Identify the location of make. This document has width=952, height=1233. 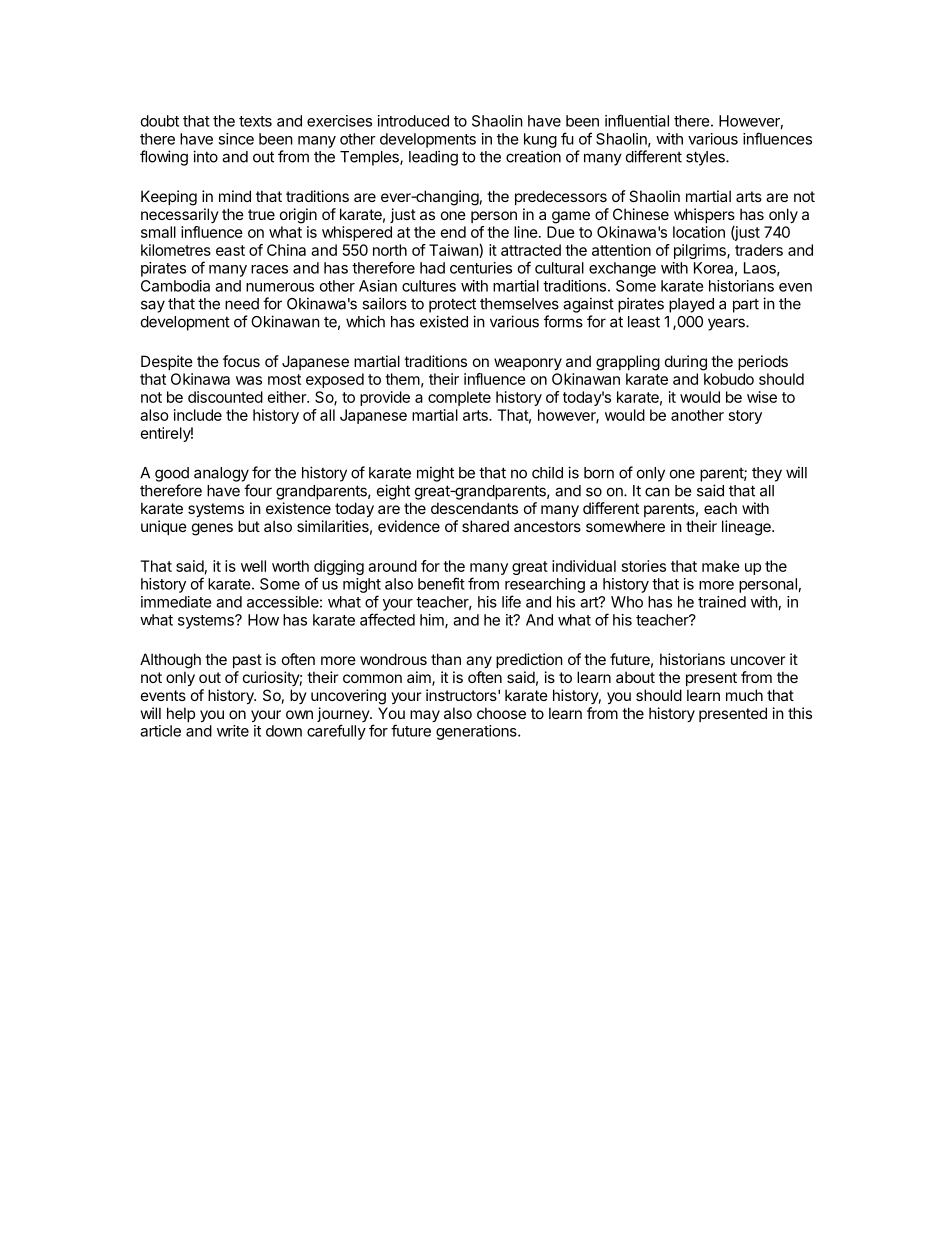
(721, 566).
